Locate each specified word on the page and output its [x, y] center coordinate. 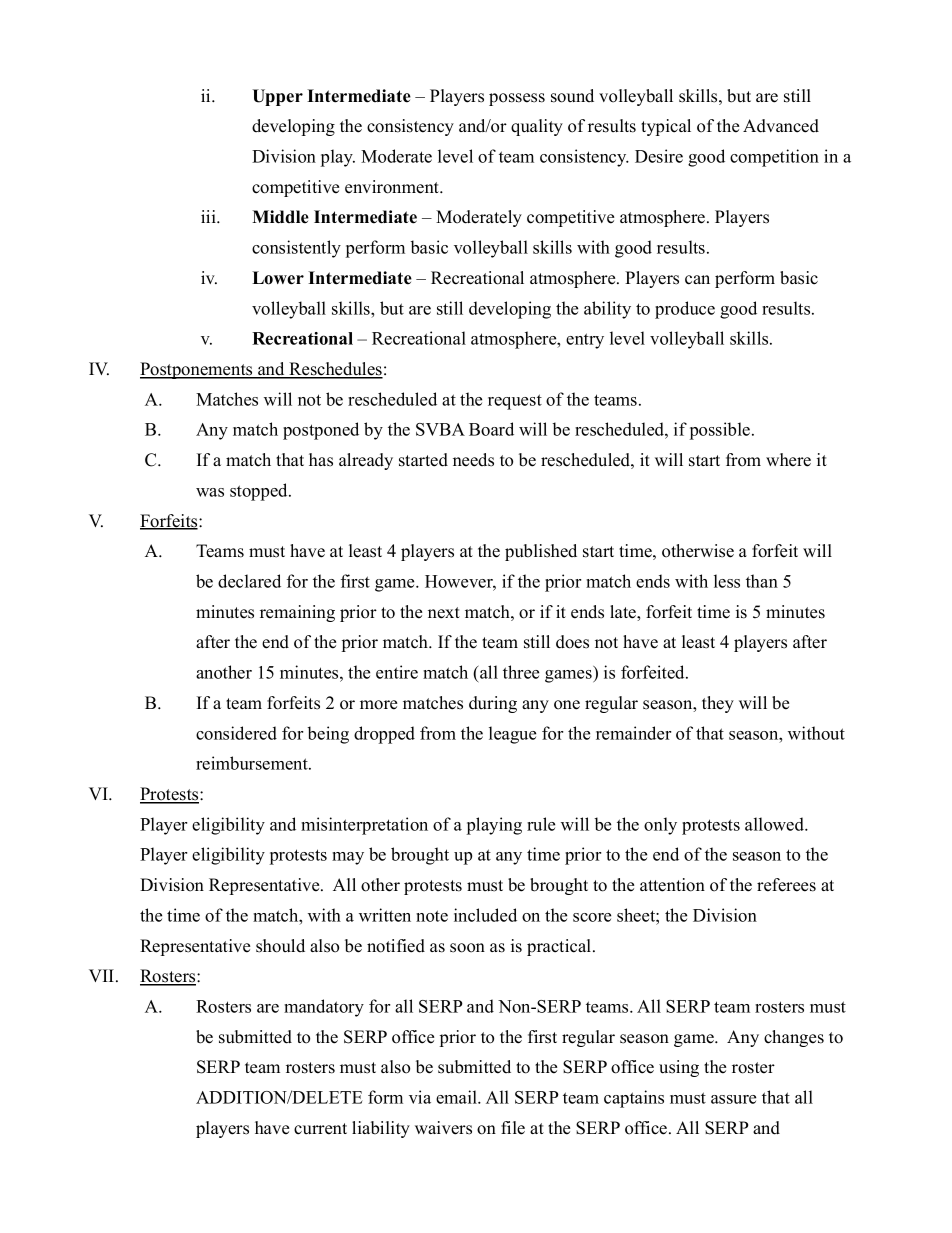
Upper [277, 97]
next [444, 613]
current [320, 1129]
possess [517, 99]
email [457, 1097]
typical [666, 127]
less [727, 581]
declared [249, 581]
